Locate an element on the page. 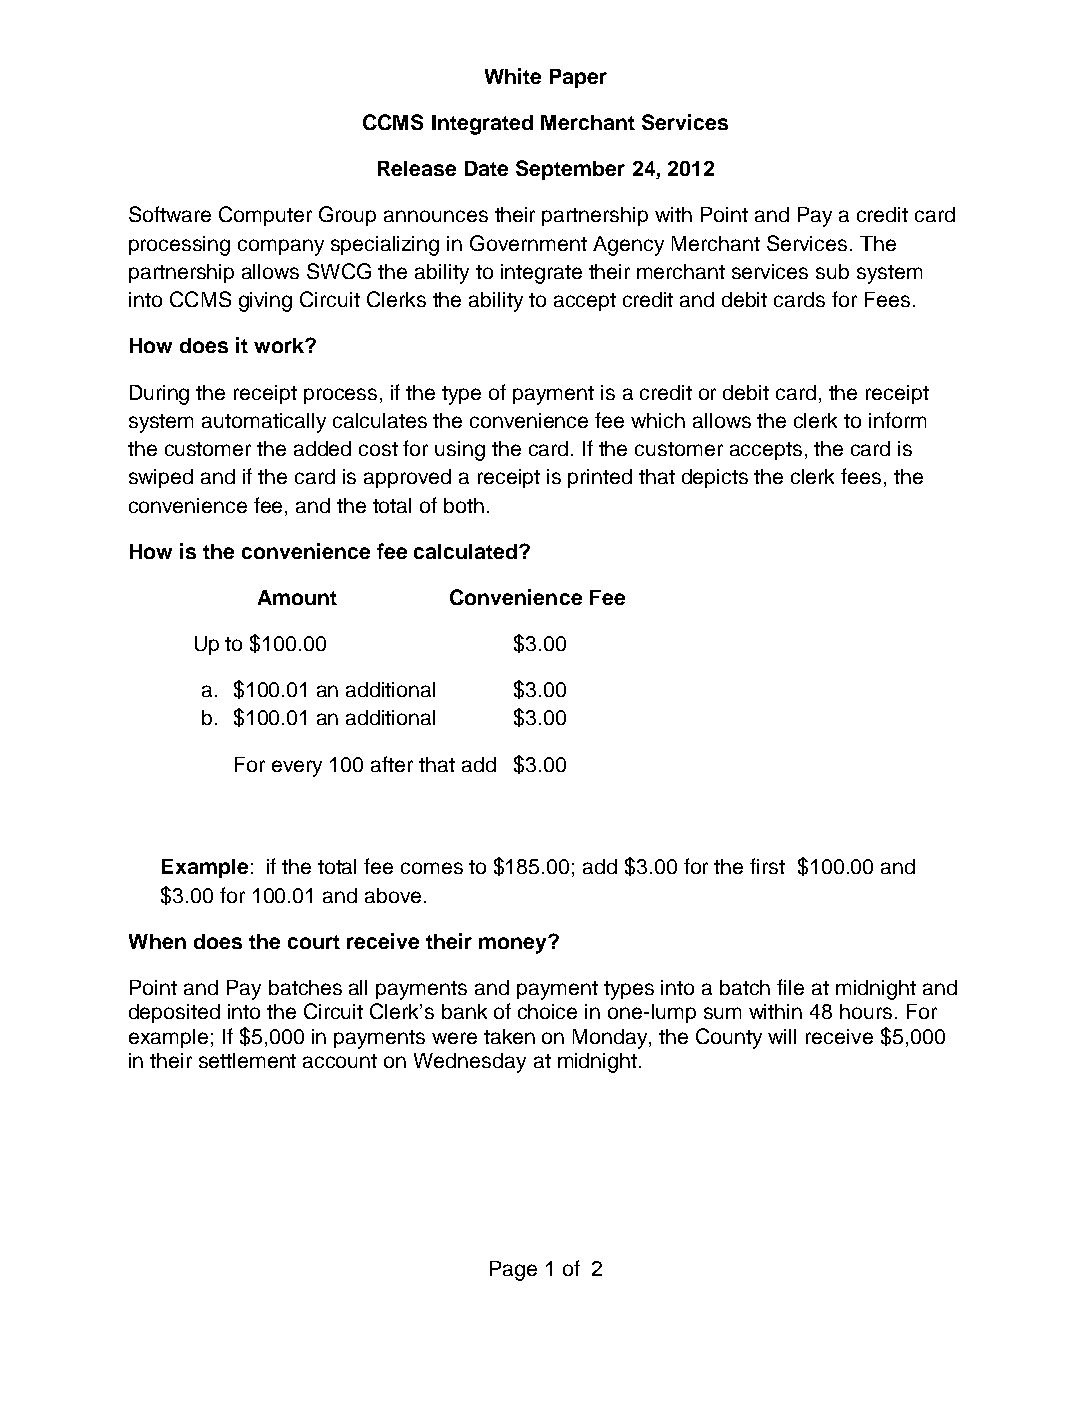  Page is located at coordinates (513, 1271).
